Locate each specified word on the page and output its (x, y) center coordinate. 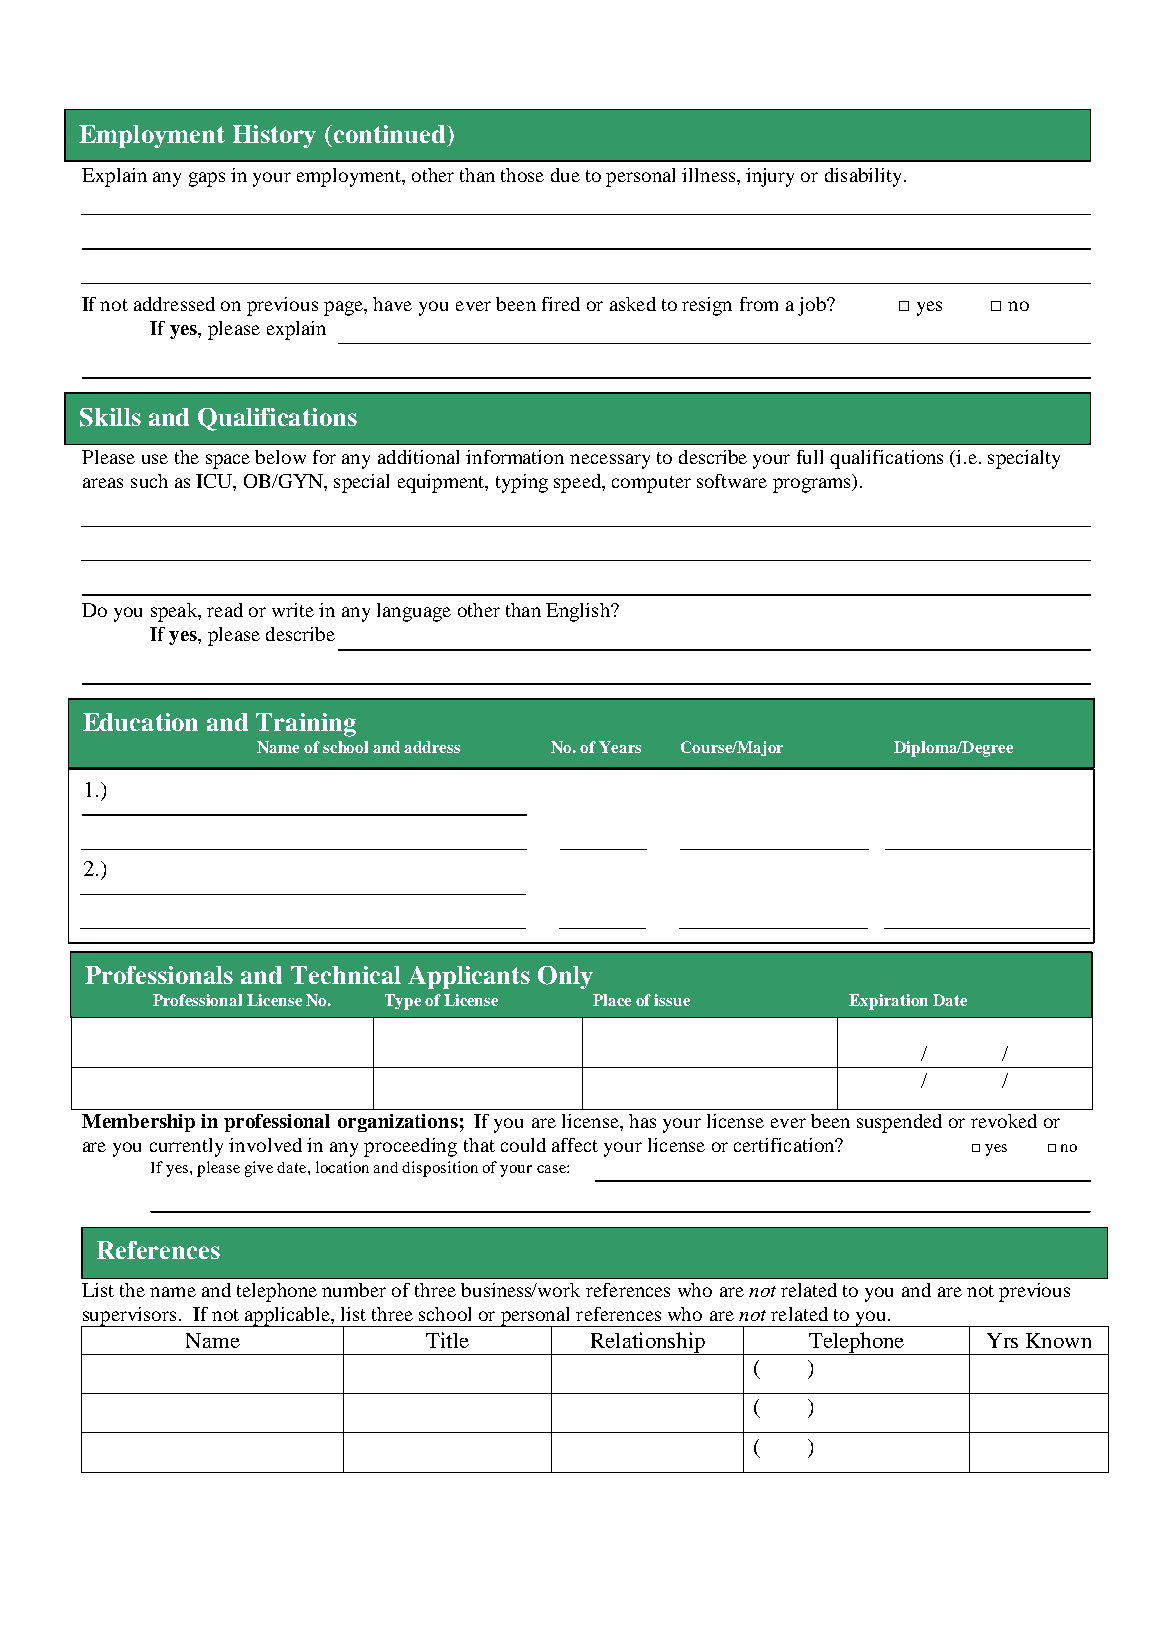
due (565, 175)
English (579, 612)
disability (863, 177)
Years (620, 747)
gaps (207, 179)
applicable (287, 1317)
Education (140, 722)
